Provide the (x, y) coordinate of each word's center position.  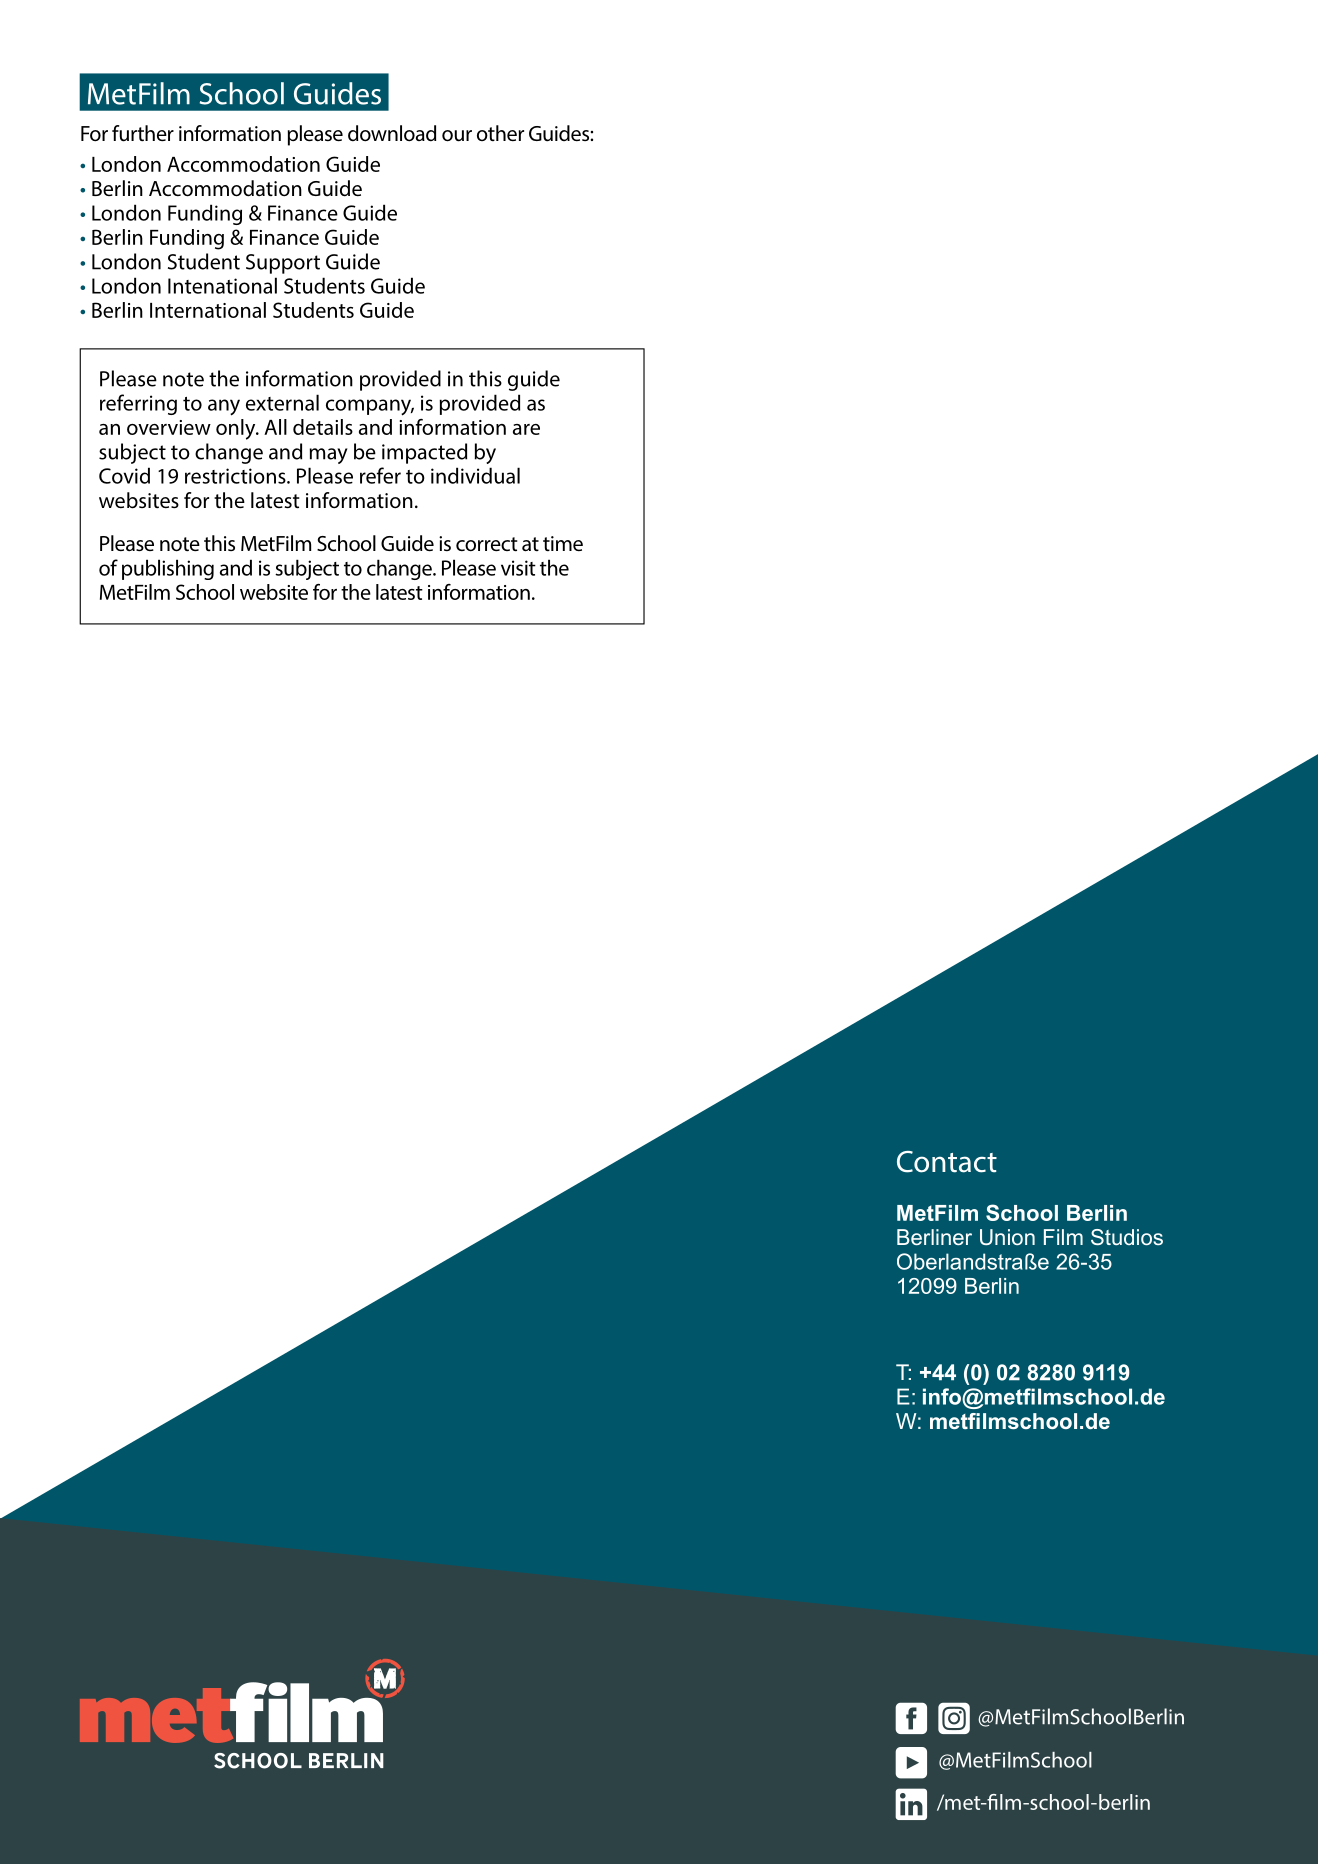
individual (475, 475)
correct (486, 544)
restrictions (236, 476)
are (526, 429)
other (500, 133)
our (457, 136)
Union (1007, 1237)
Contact (947, 1162)
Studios (1127, 1237)
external (282, 402)
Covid (124, 475)
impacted (424, 453)
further (143, 133)
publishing (168, 569)
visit (518, 568)
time (563, 543)
